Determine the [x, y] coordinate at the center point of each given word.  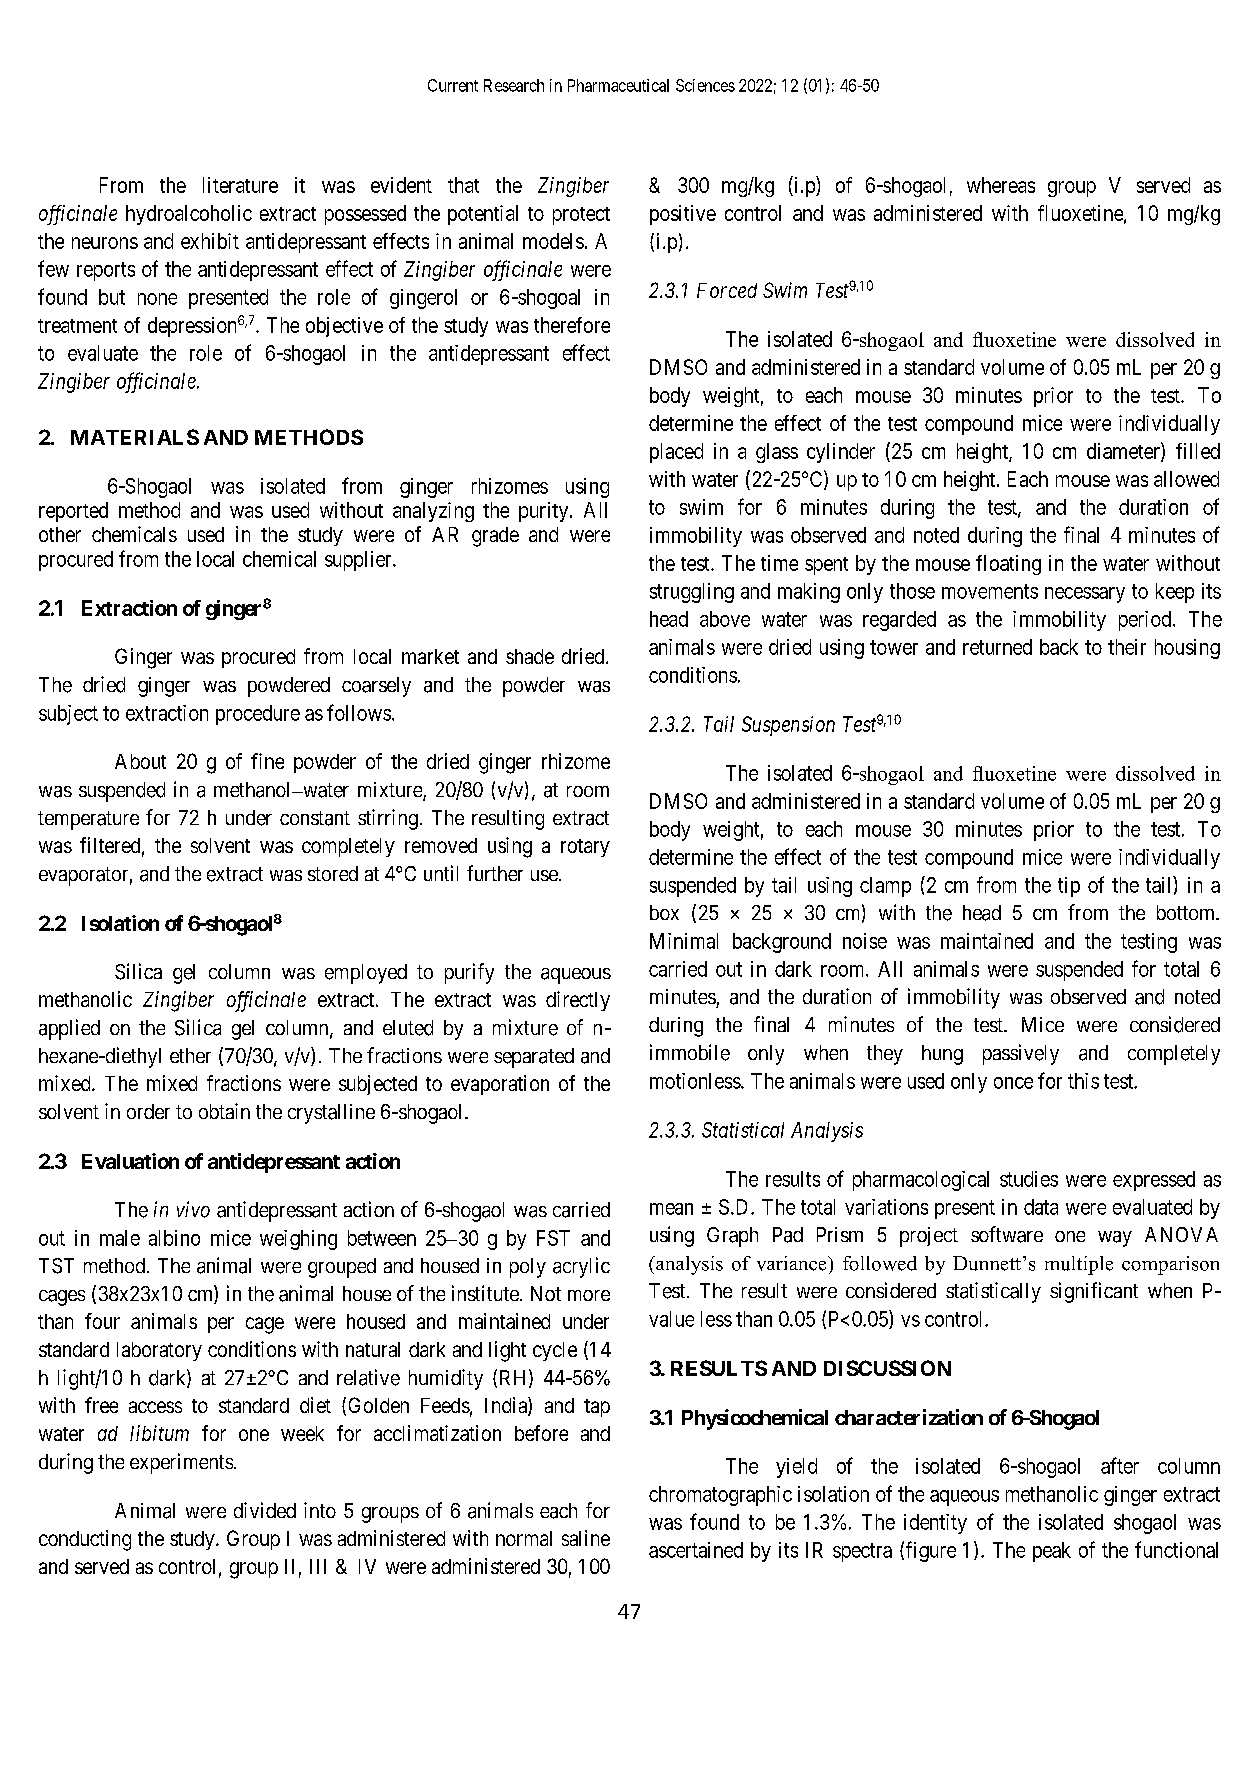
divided [265, 1510]
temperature [88, 820]
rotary [585, 848]
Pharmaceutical [618, 85]
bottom [1187, 912]
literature [240, 185]
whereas [1001, 185]
